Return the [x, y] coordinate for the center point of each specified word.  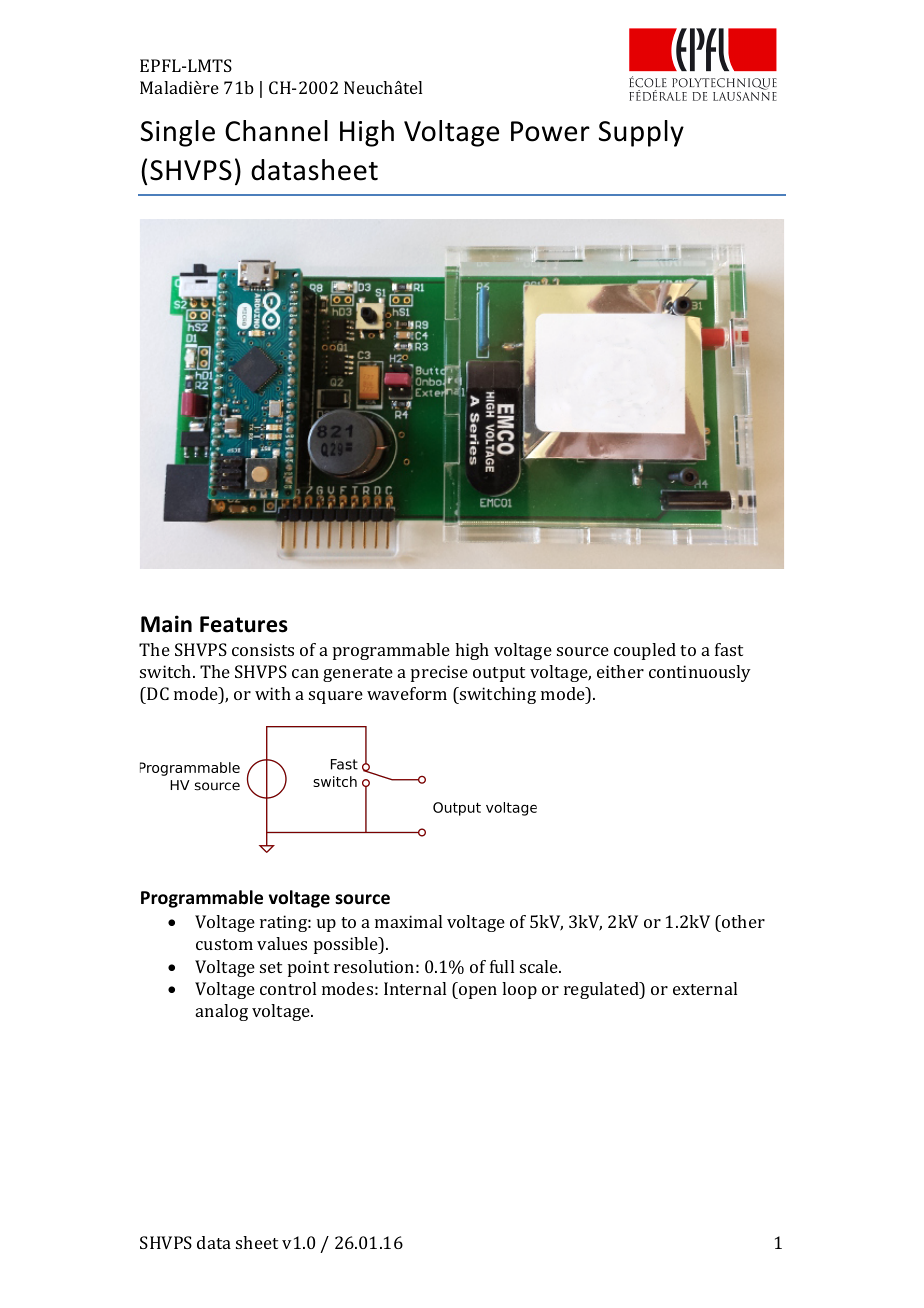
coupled [645, 651]
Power [550, 131]
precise [439, 673]
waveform [407, 693]
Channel [276, 131]
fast [729, 649]
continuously [700, 673]
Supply [641, 133]
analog [222, 1012]
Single [178, 133]
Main [166, 624]
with [273, 693]
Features [244, 624]
